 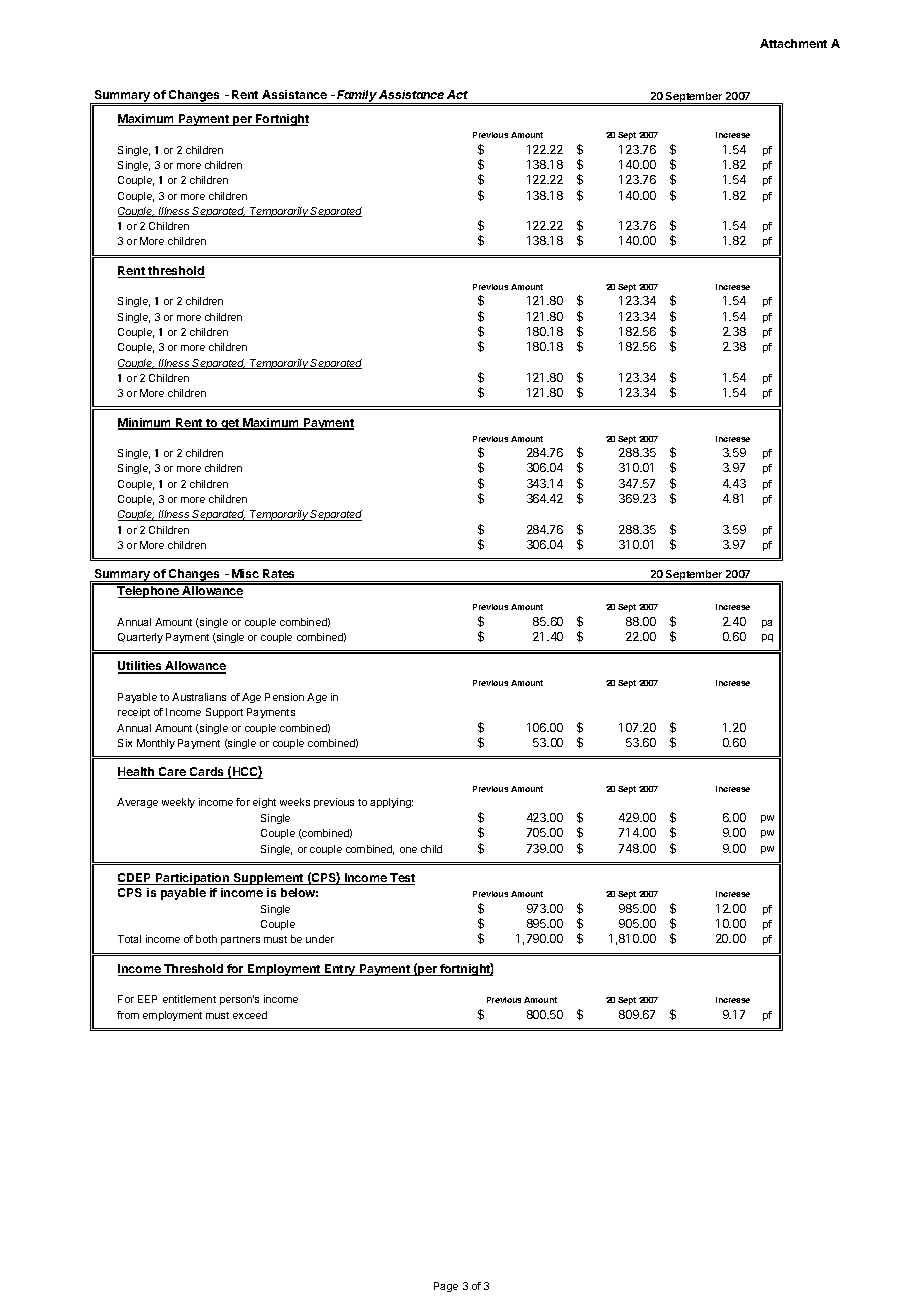 What do you see at coordinates (457, 94) in the screenshot?
I see `Act` at bounding box center [457, 94].
